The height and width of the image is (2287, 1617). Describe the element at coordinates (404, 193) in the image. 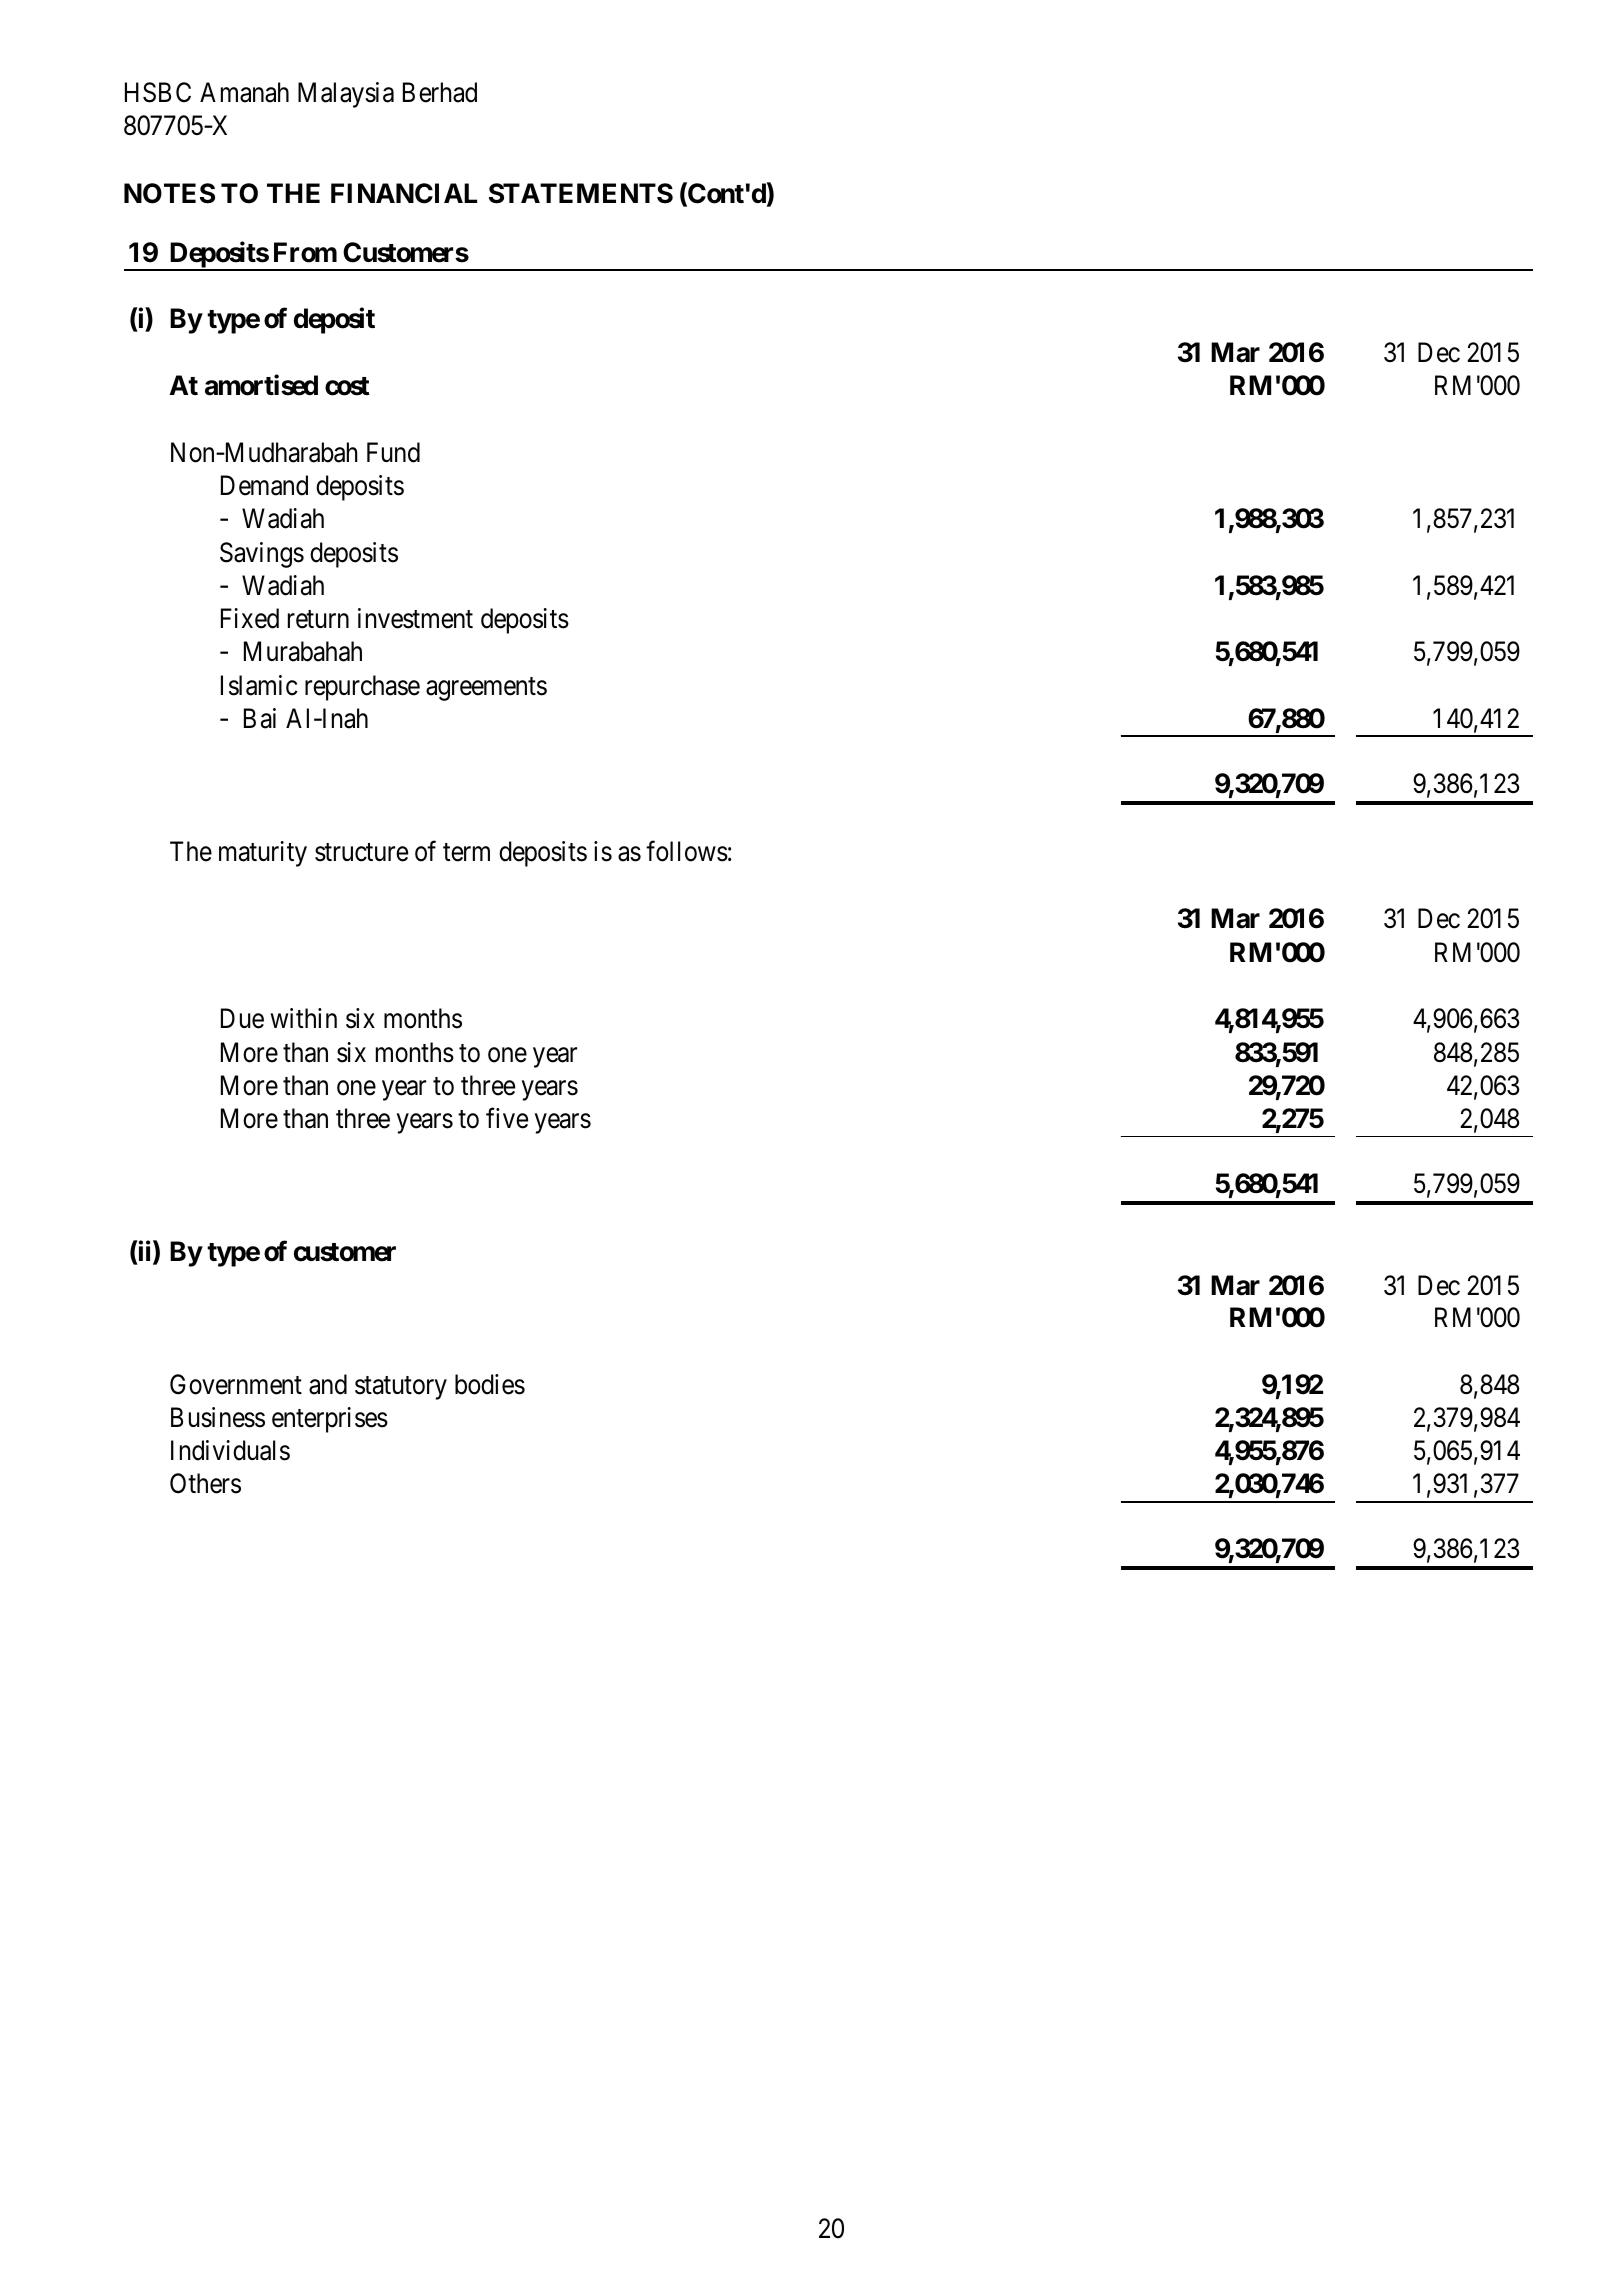

I see `FINANCIAL` at that location.
